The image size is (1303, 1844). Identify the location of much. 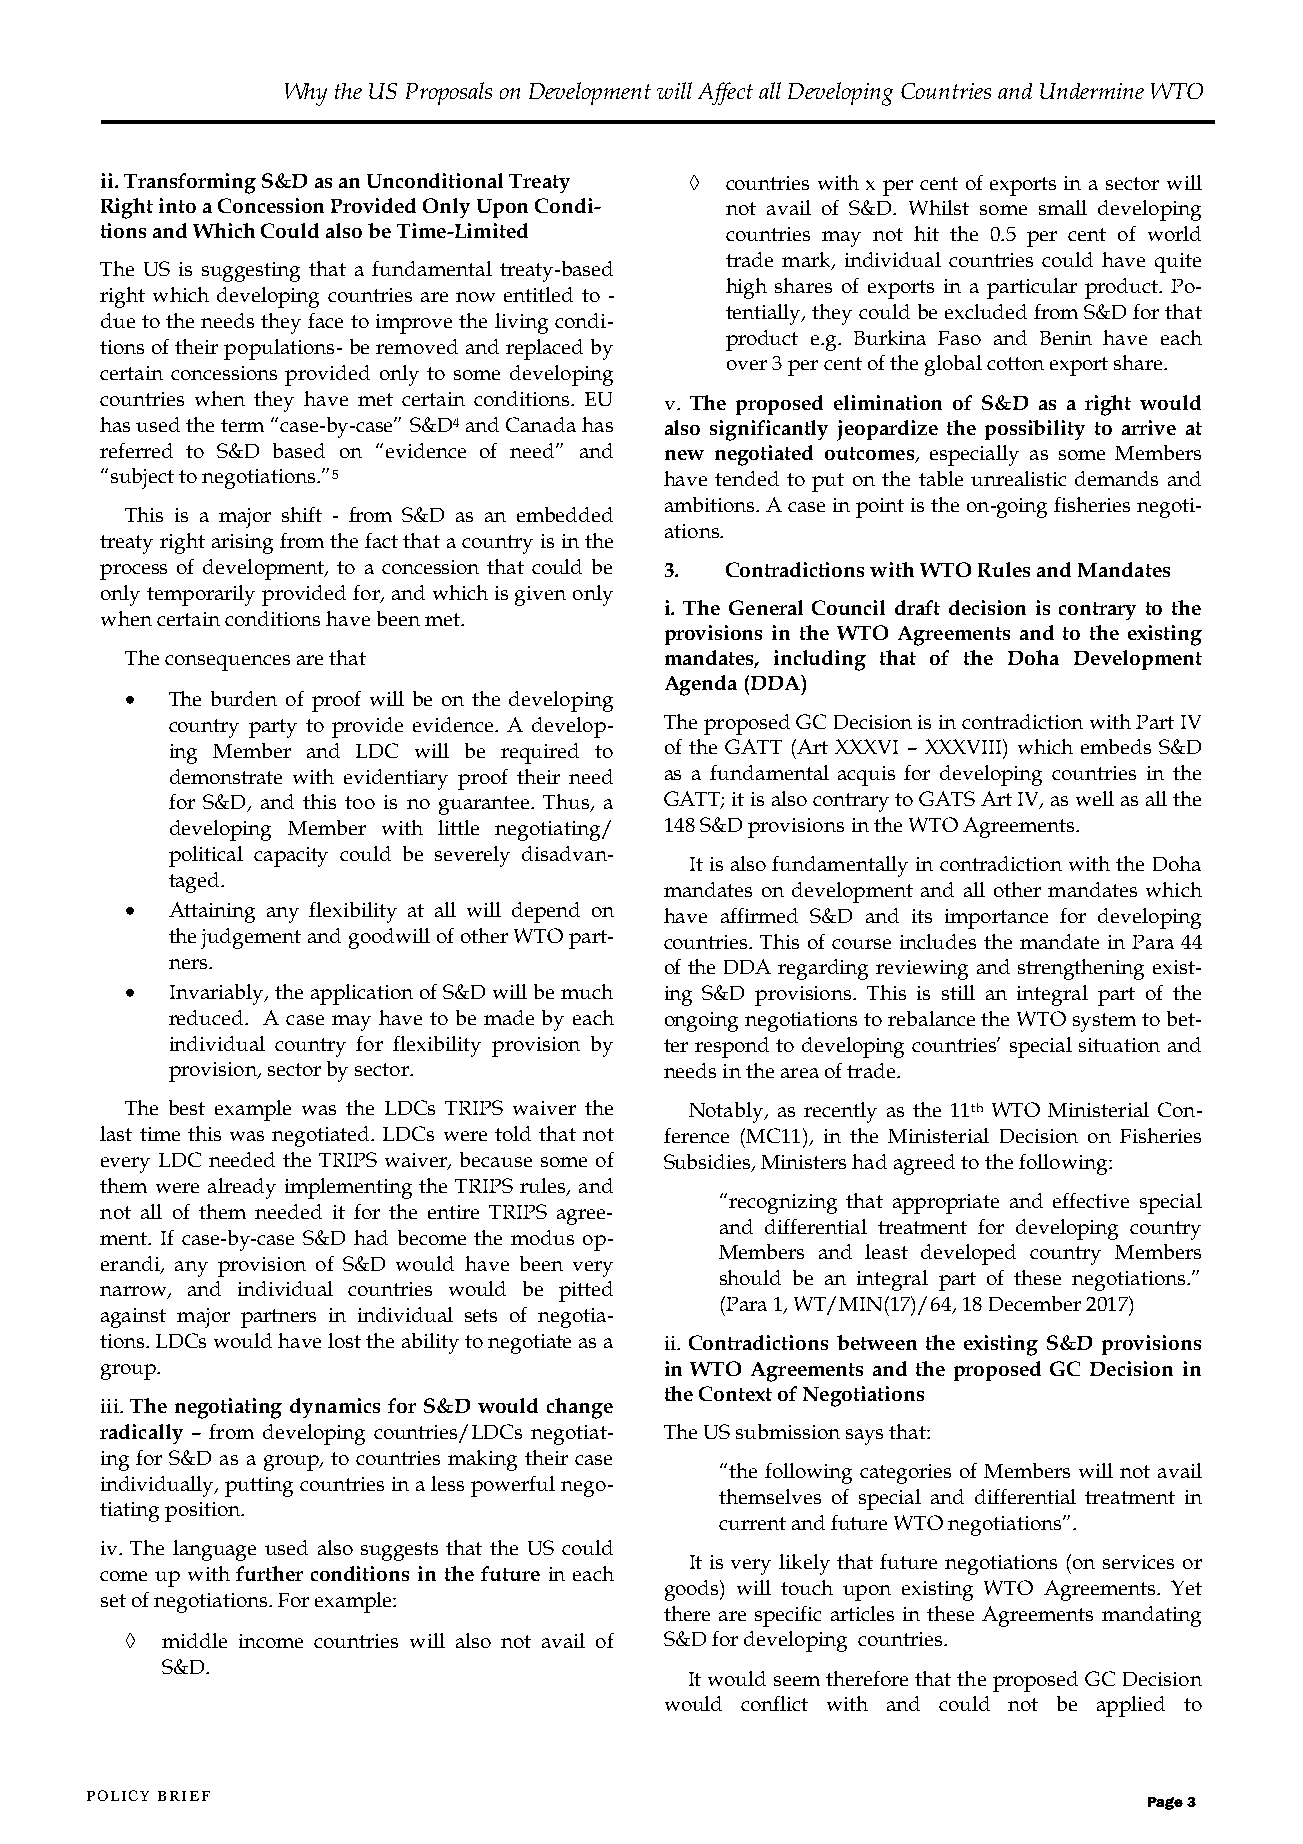
(587, 991).
